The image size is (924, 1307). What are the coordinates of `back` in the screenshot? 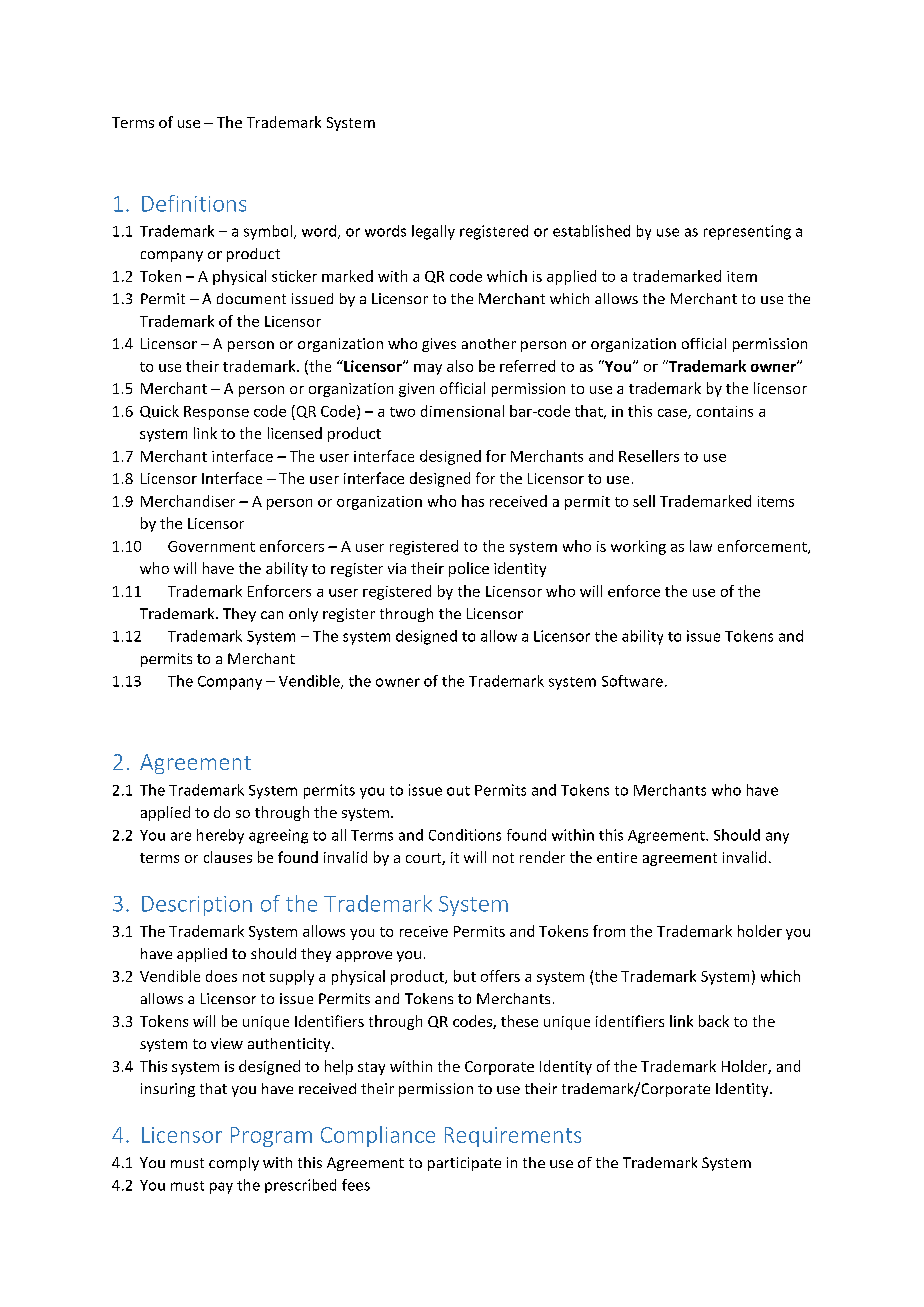 It's located at (714, 1021).
